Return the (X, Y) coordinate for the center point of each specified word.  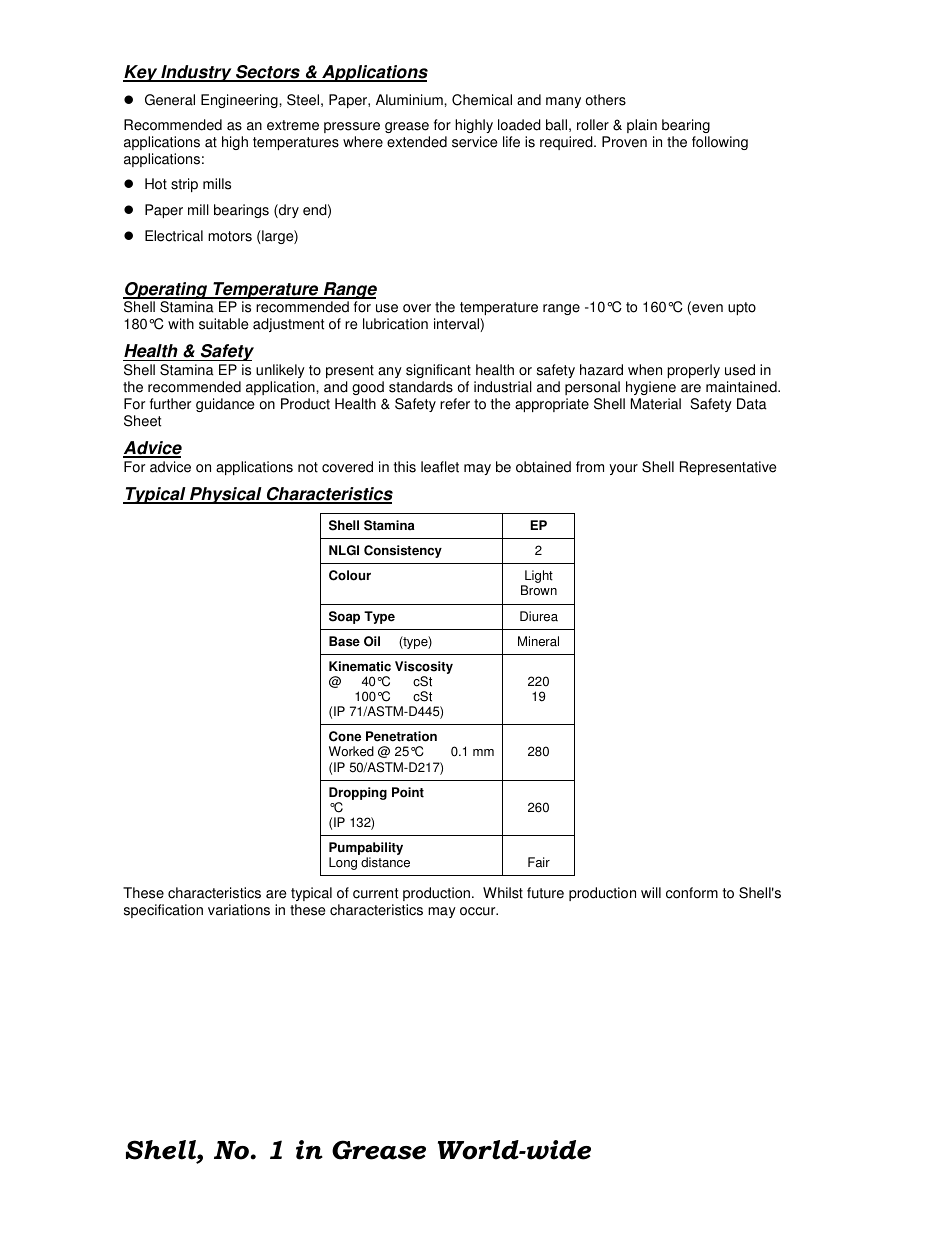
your (623, 469)
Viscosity (424, 669)
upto (742, 308)
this (404, 467)
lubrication (395, 324)
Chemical (482, 100)
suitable (223, 324)
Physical (226, 495)
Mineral (538, 641)
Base (344, 641)
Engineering (240, 101)
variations (239, 910)
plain (642, 126)
